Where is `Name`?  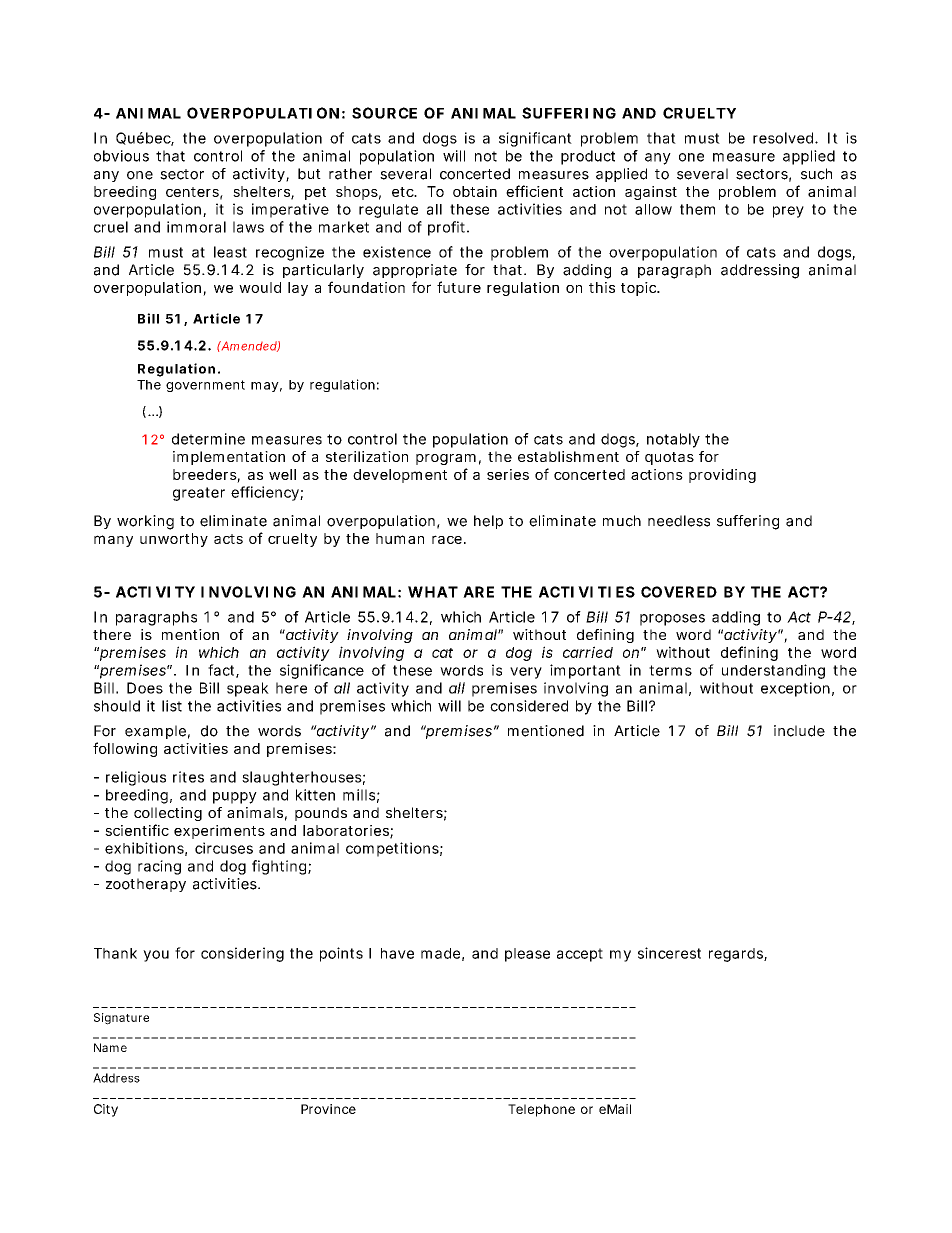 Name is located at coordinates (110, 1047).
